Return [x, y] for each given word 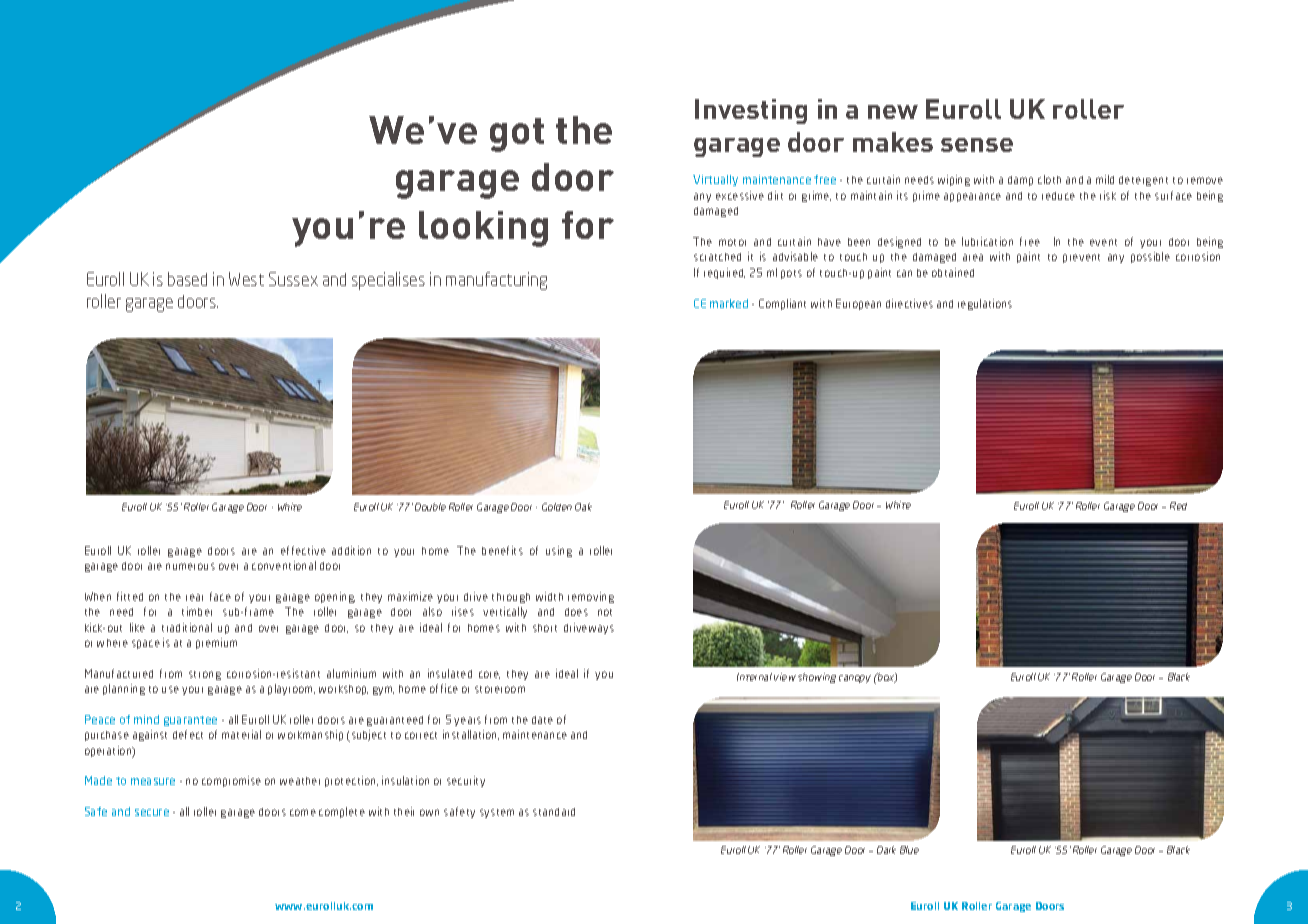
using [559, 551]
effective [303, 550]
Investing [751, 111]
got [517, 135]
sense [977, 145]
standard [554, 812]
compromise [231, 781]
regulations [985, 304]
